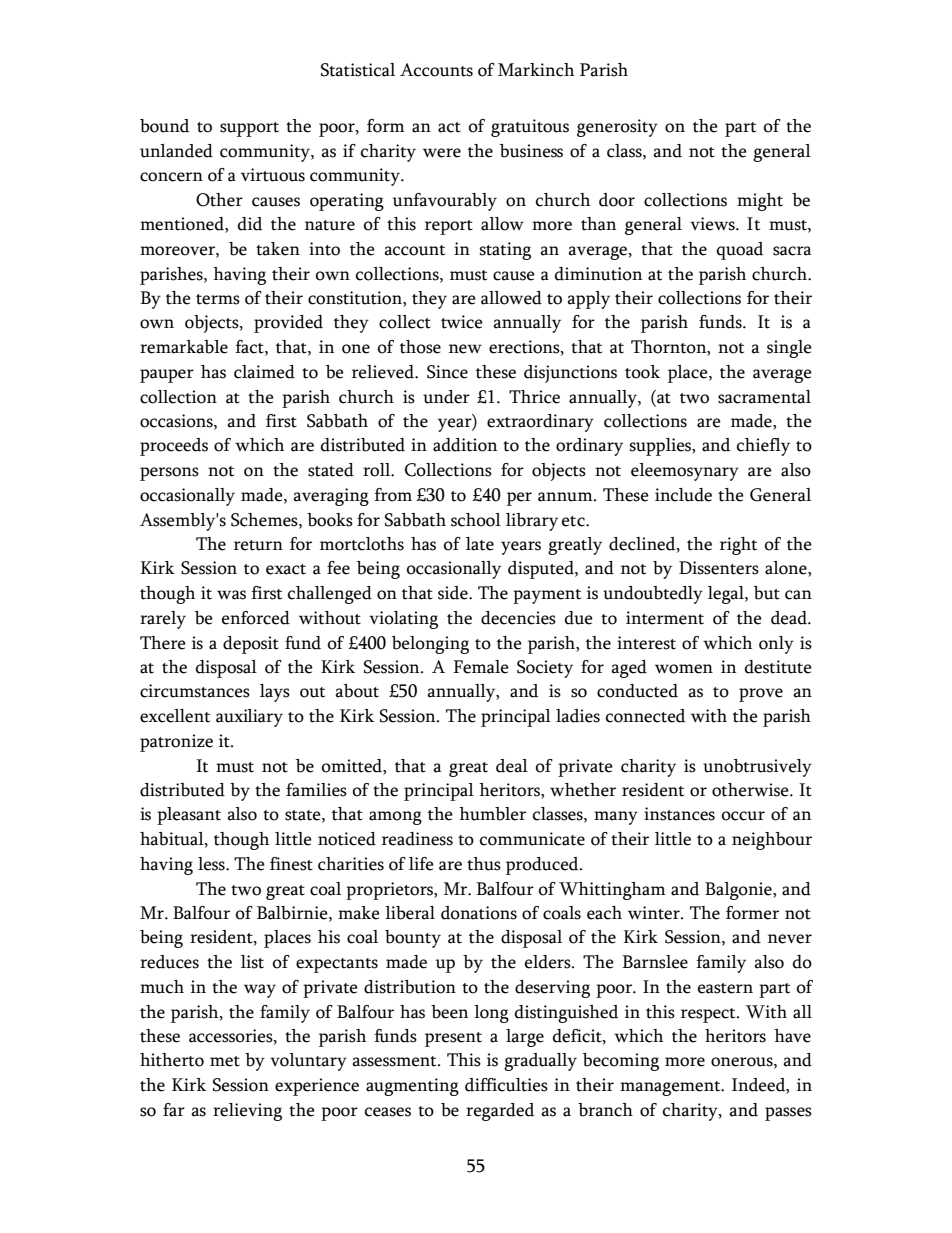 This screenshot has width=952, height=1233. Describe the element at coordinates (480, 544) in the screenshot. I see `late` at that location.
